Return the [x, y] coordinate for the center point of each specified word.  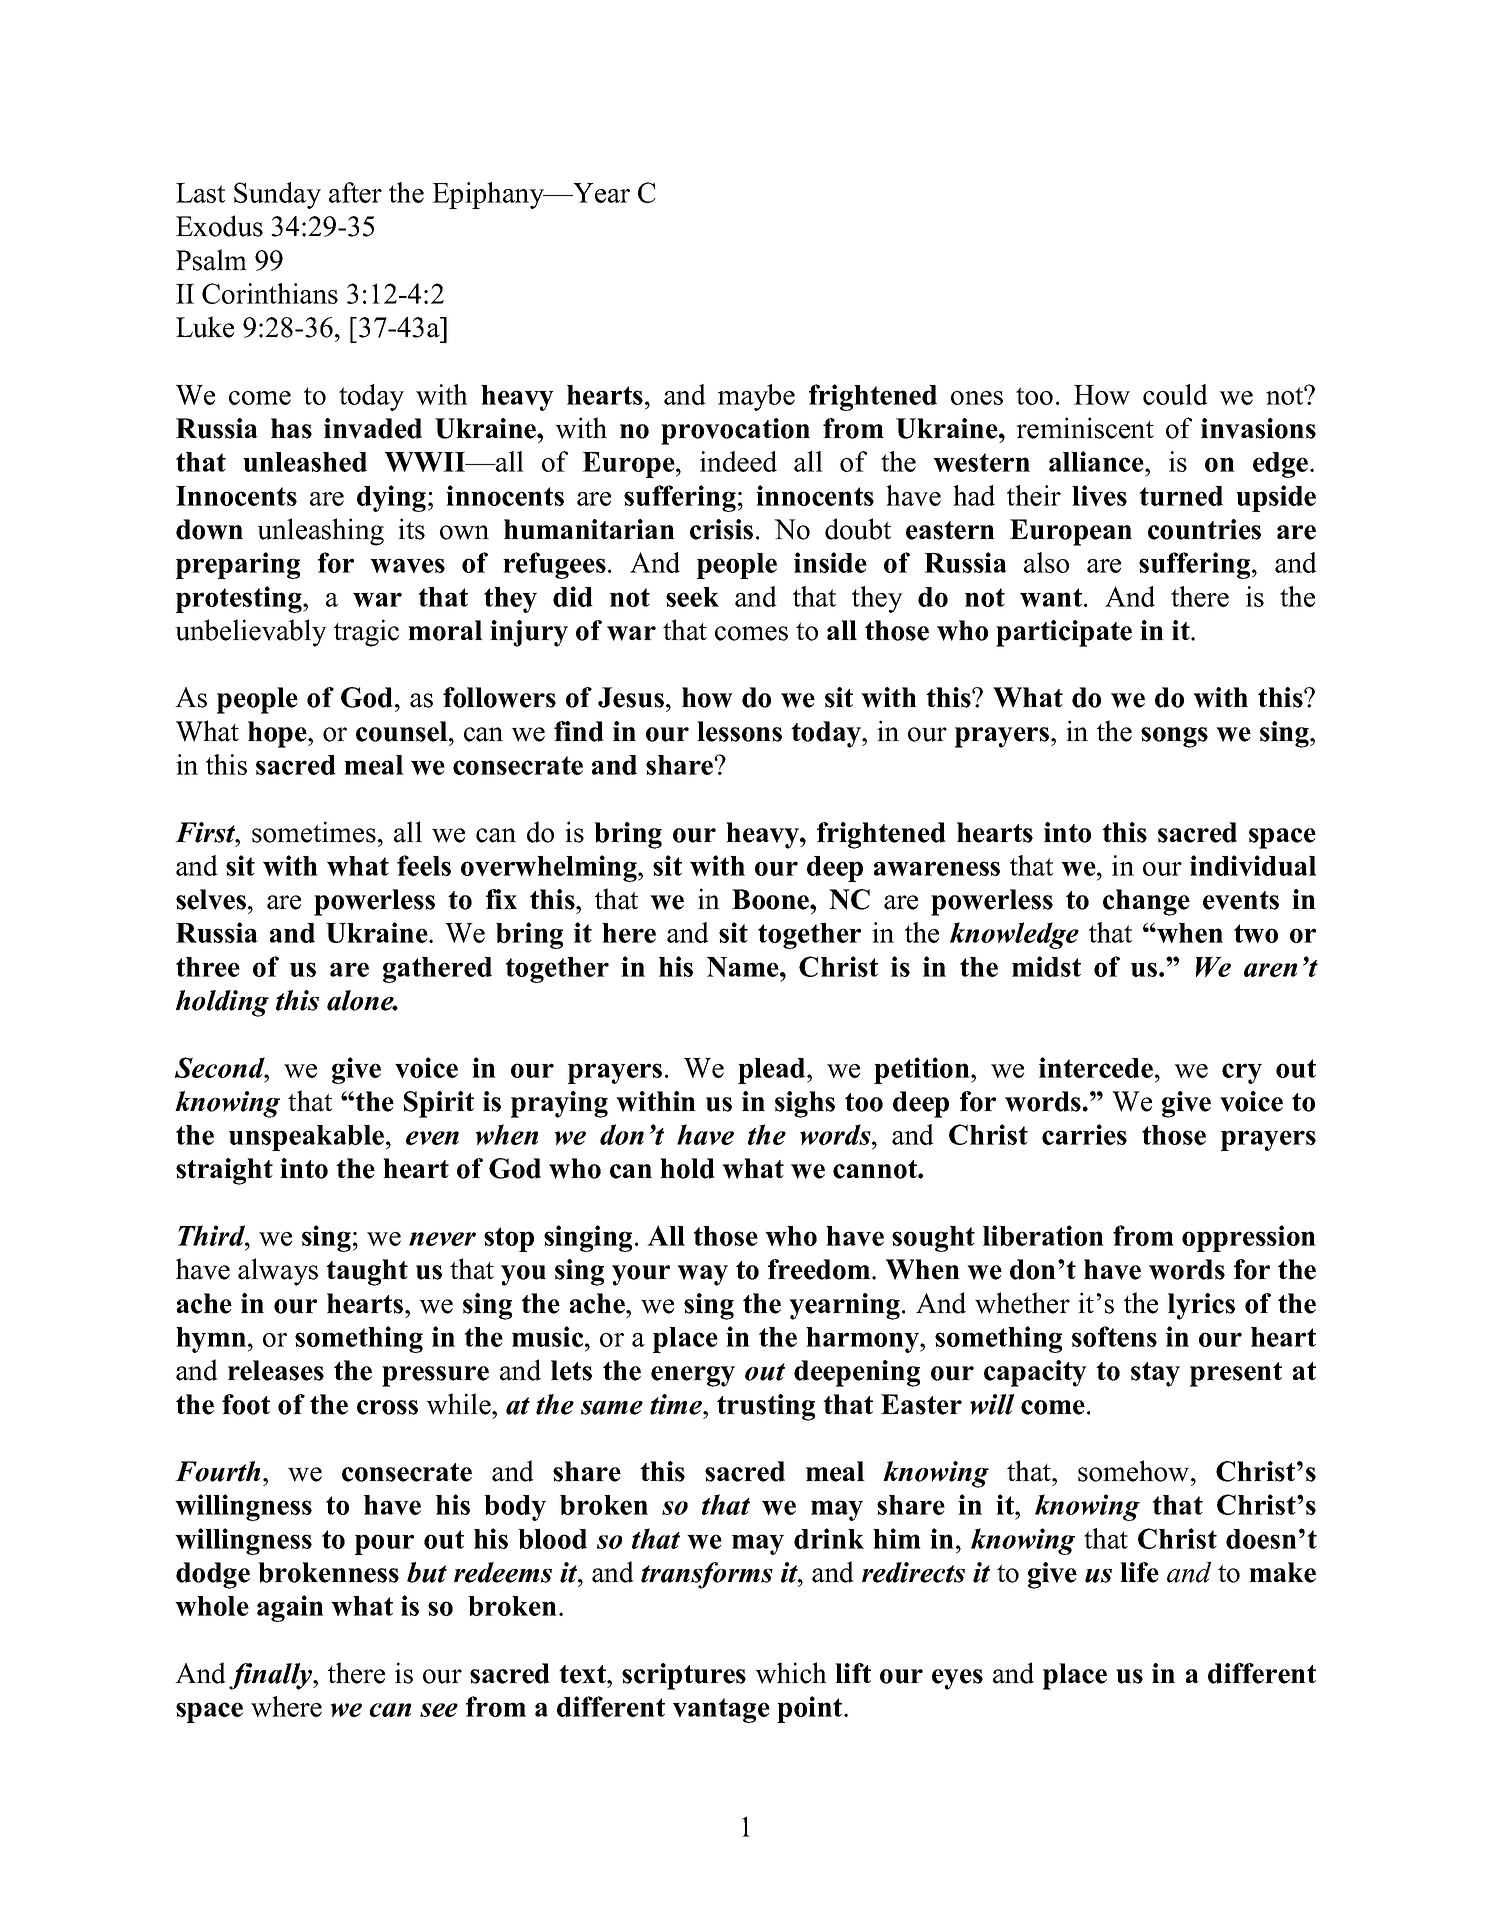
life [1139, 1572]
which [791, 1673]
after [355, 192]
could [1175, 394]
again [290, 1608]
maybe [756, 397]
